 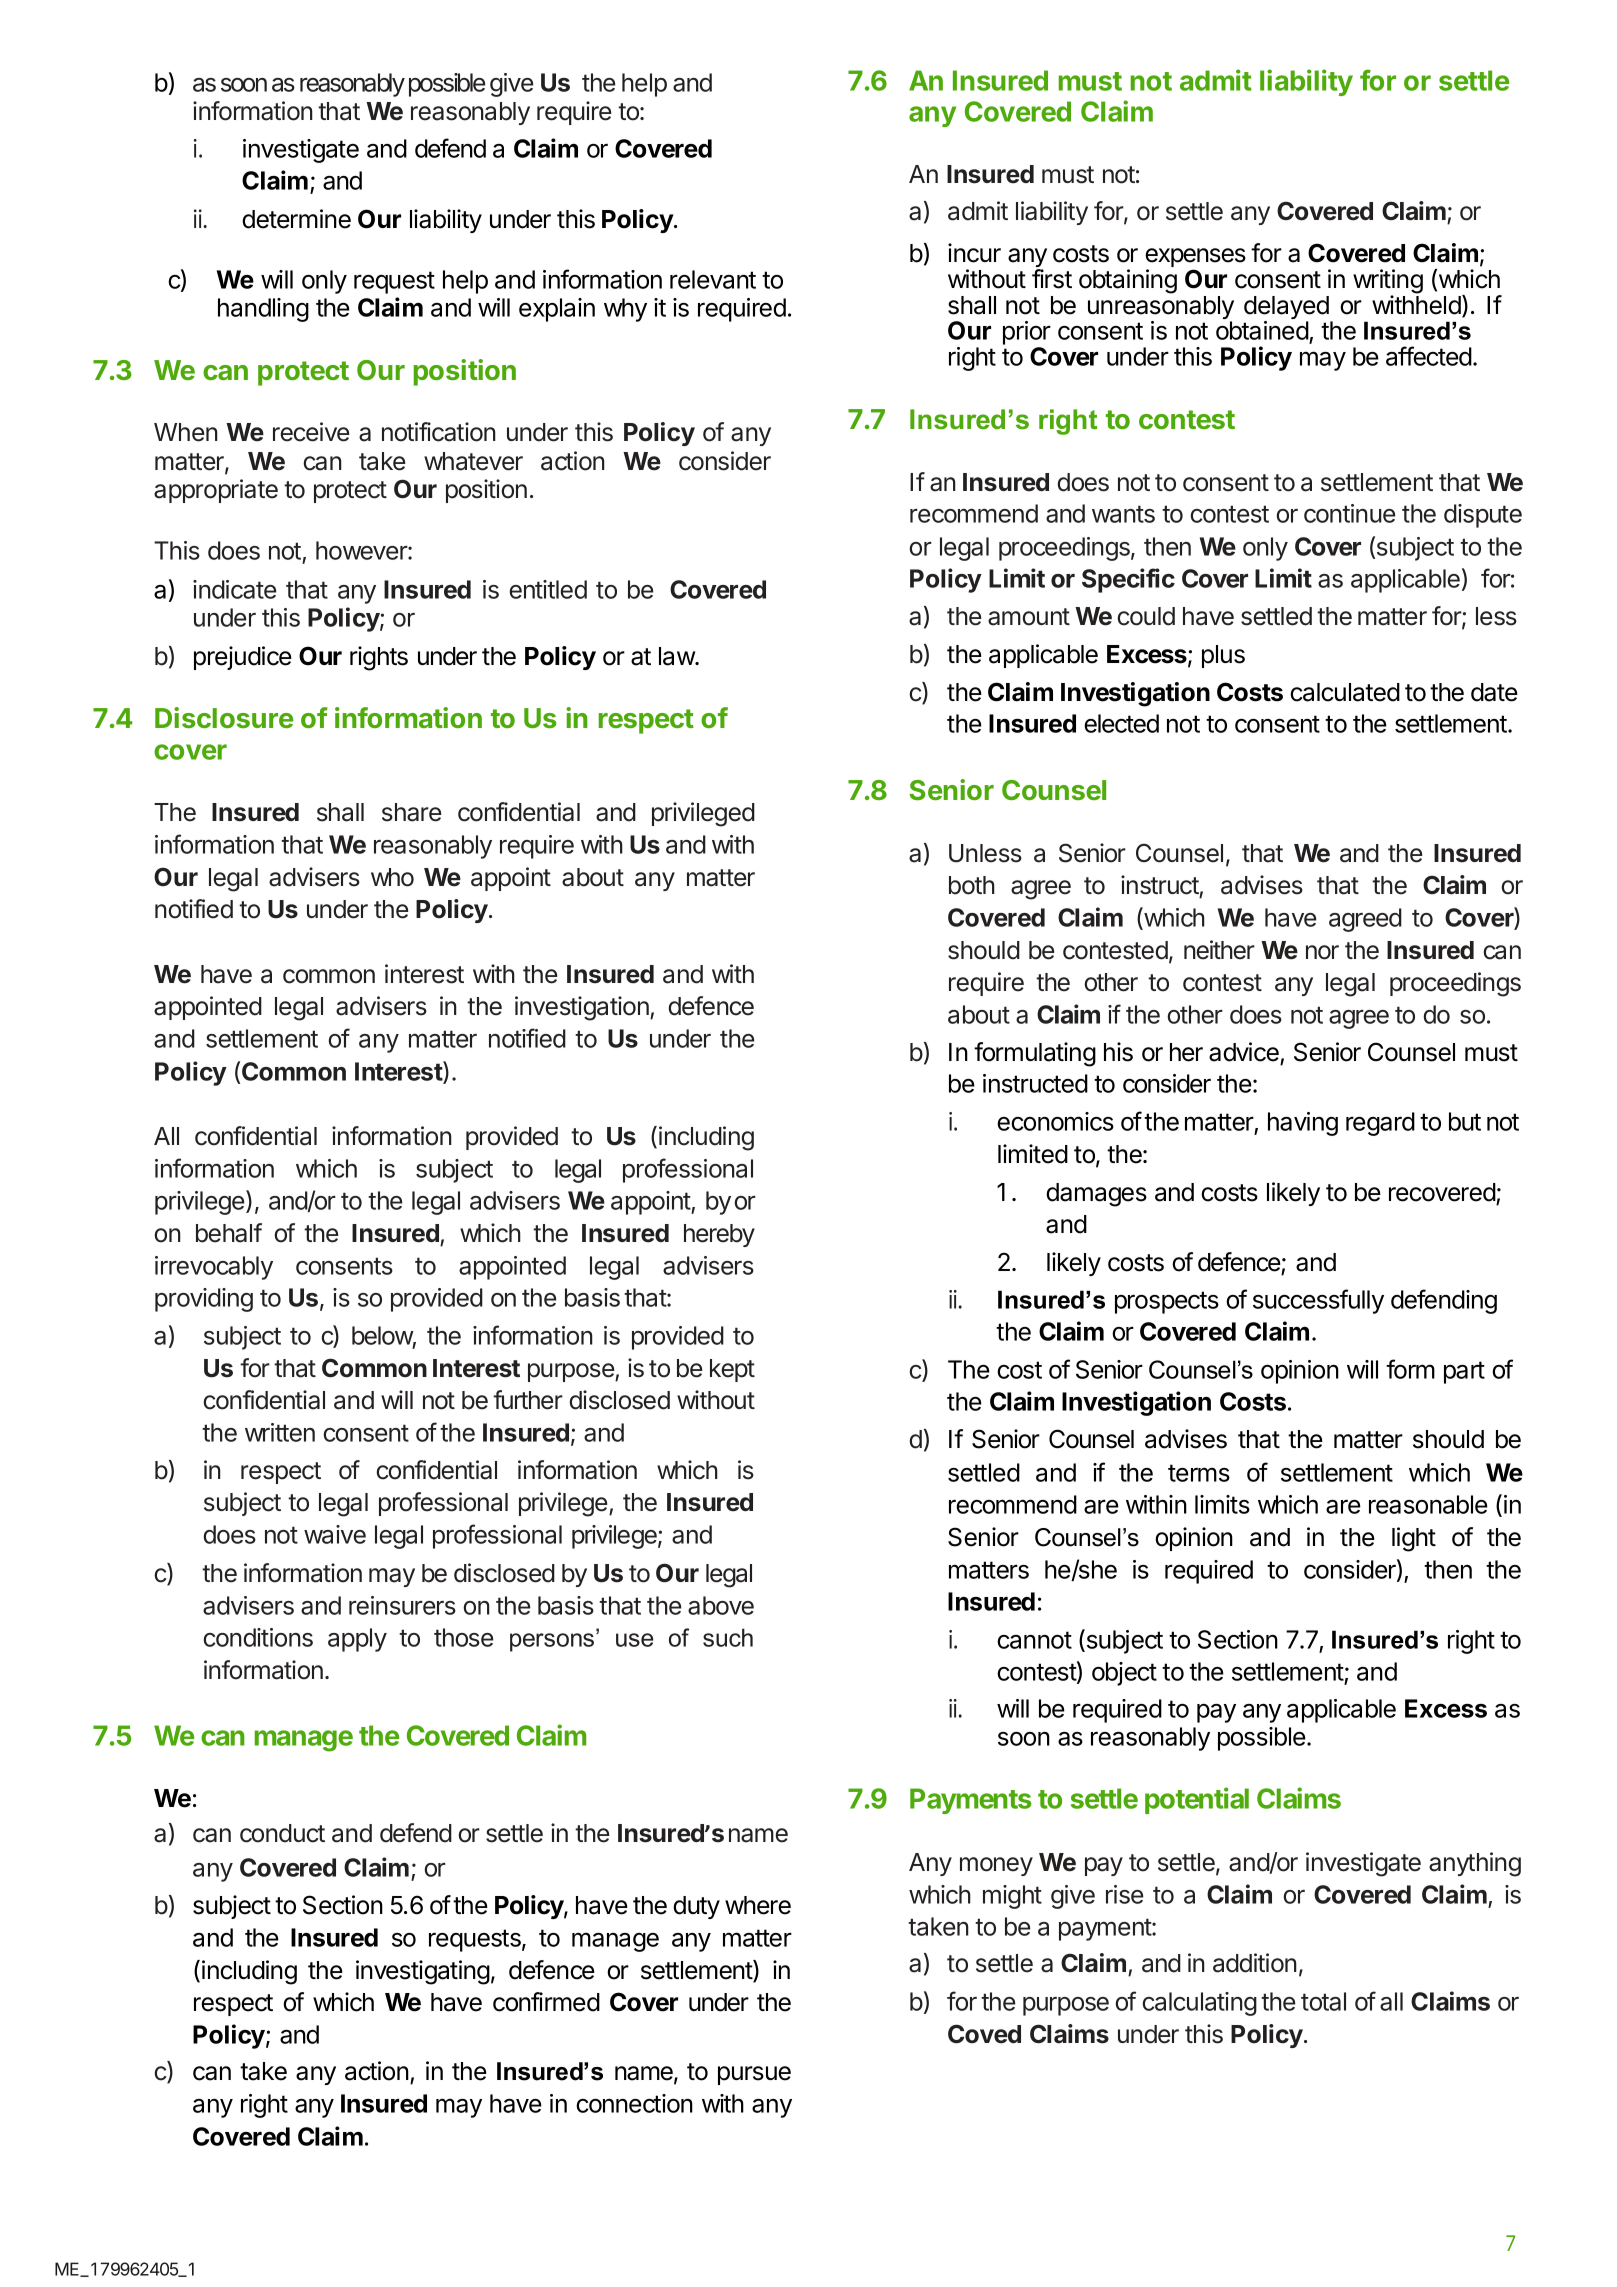 I want to click on relevant, so click(x=713, y=279).
